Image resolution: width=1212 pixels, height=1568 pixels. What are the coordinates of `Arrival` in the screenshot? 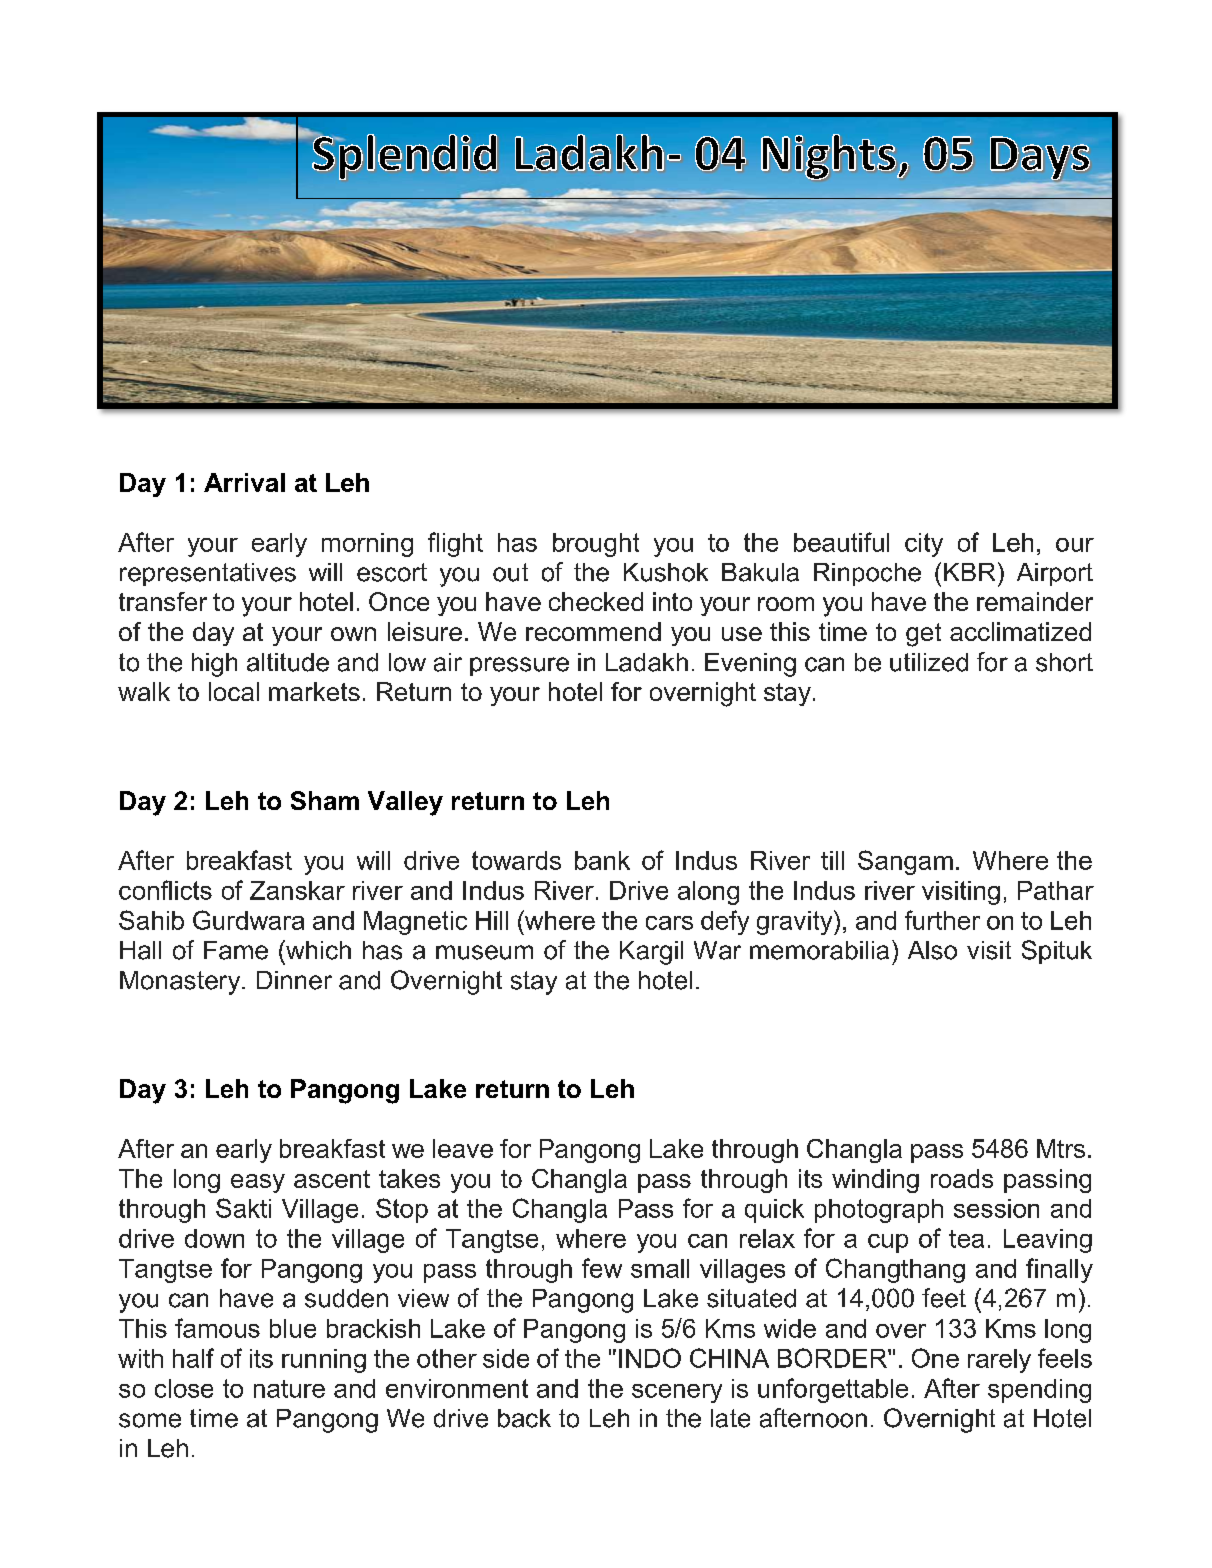 It's located at (244, 482).
